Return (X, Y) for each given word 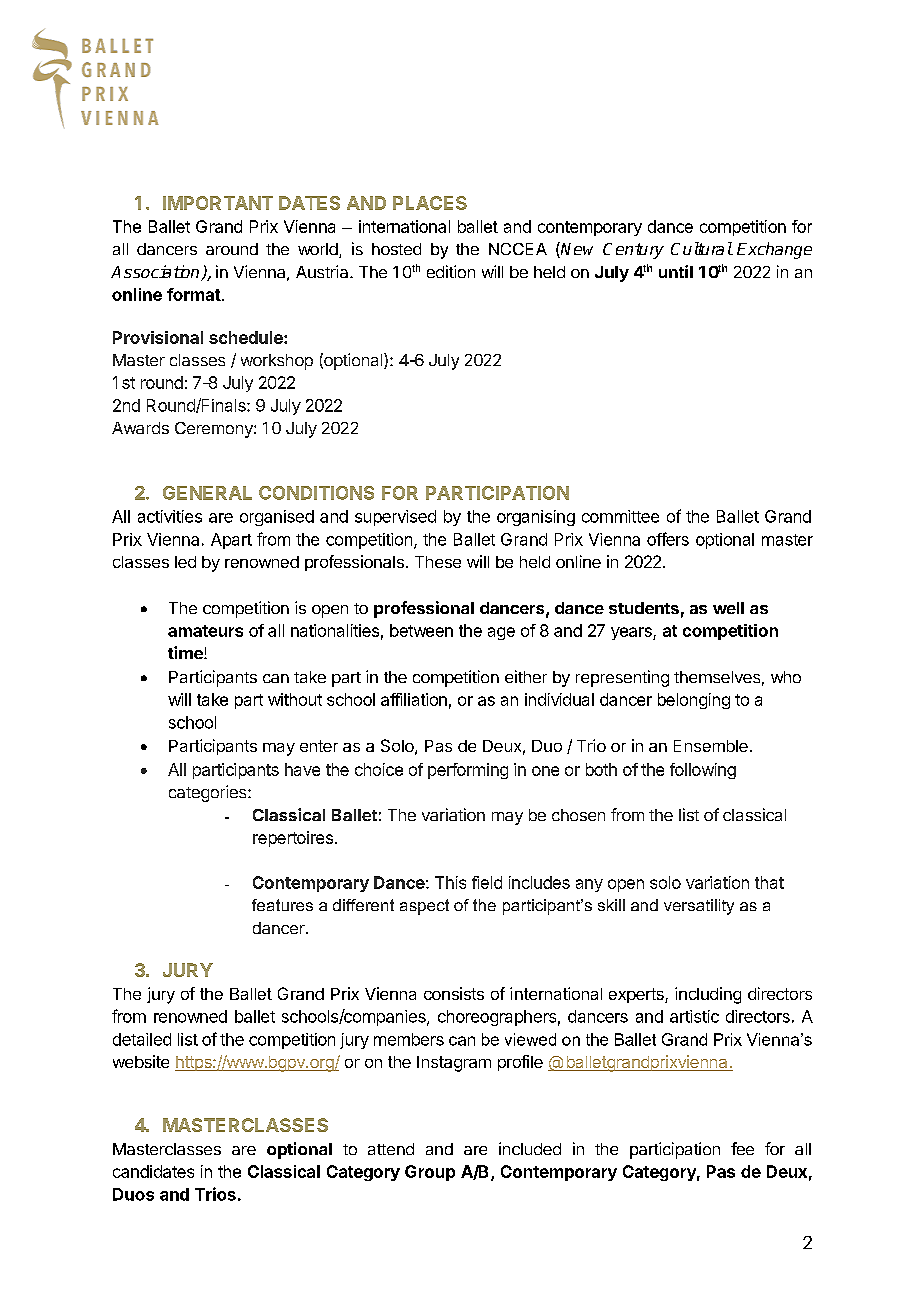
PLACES (430, 203)
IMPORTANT (218, 203)
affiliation (414, 699)
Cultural (702, 248)
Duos (133, 1194)
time (186, 652)
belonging (694, 701)
